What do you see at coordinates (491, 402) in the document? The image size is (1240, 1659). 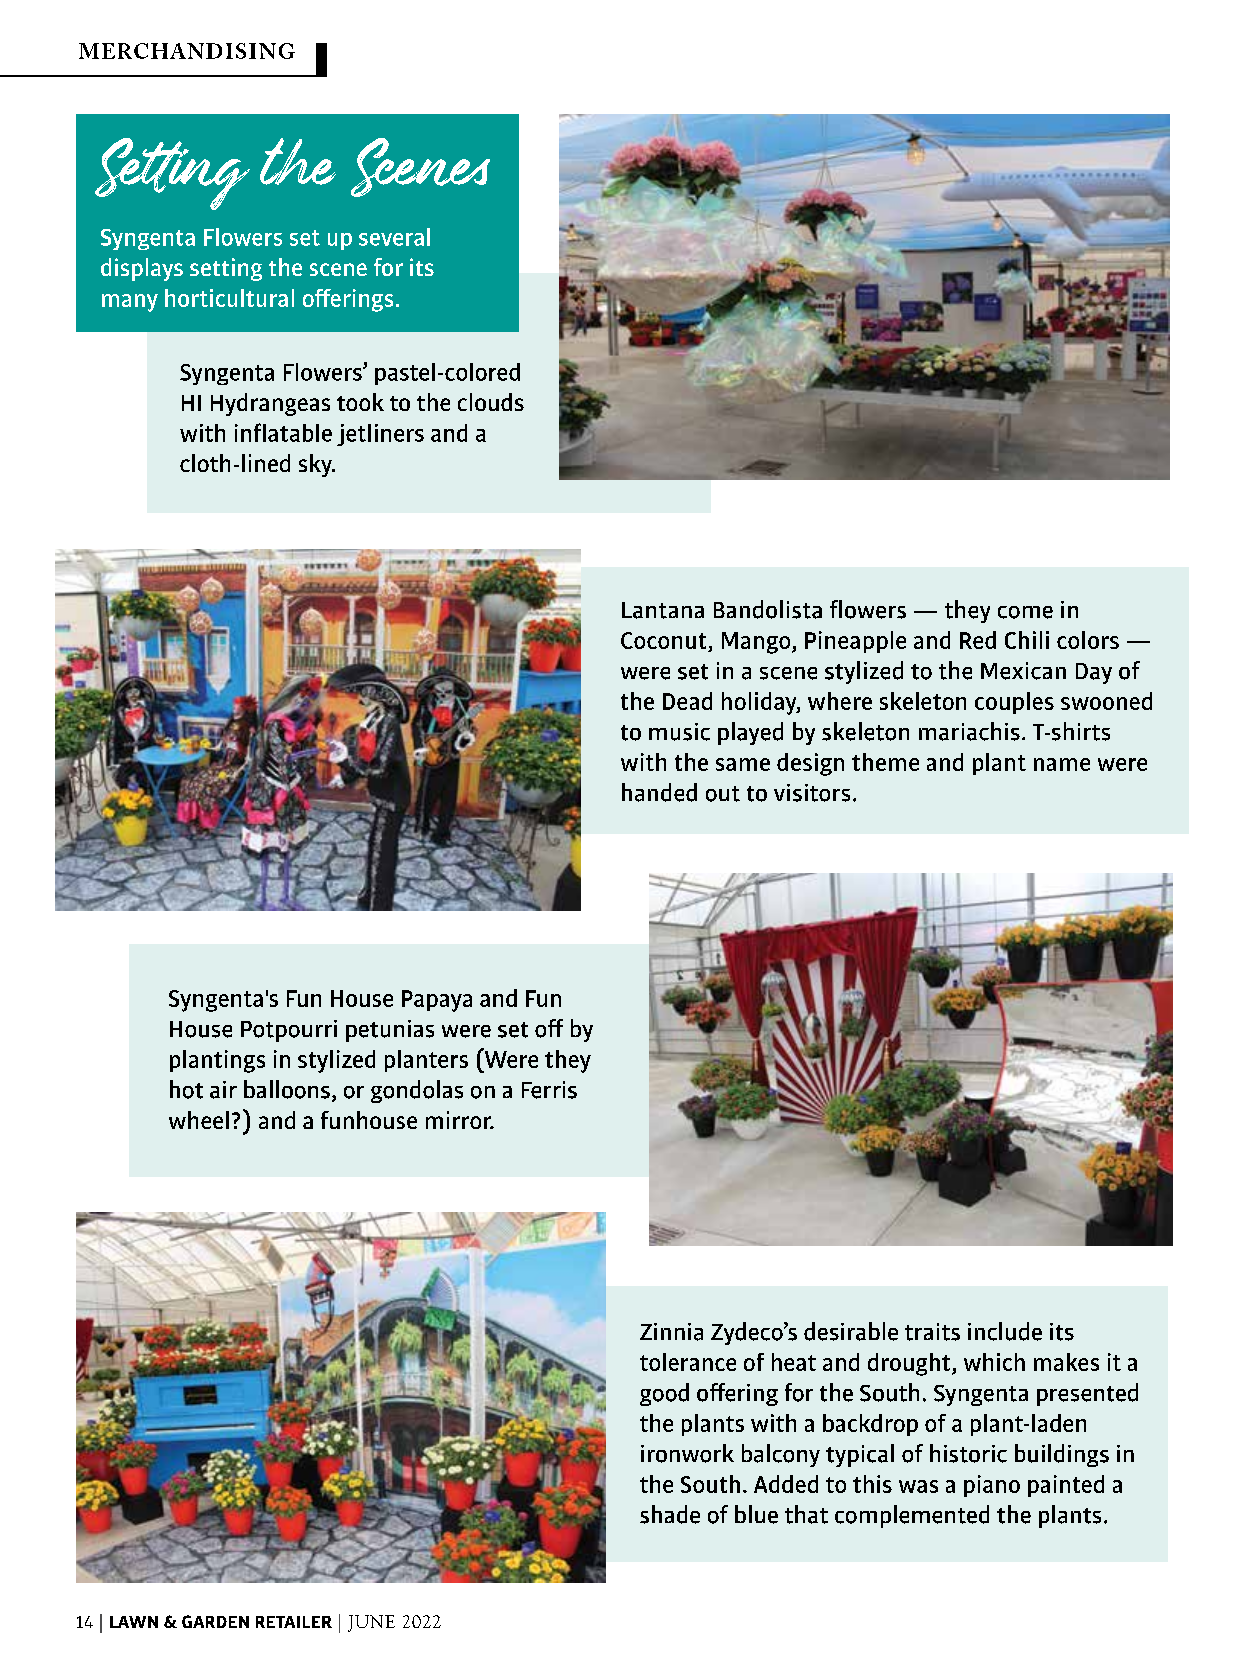 I see `clouds` at bounding box center [491, 402].
